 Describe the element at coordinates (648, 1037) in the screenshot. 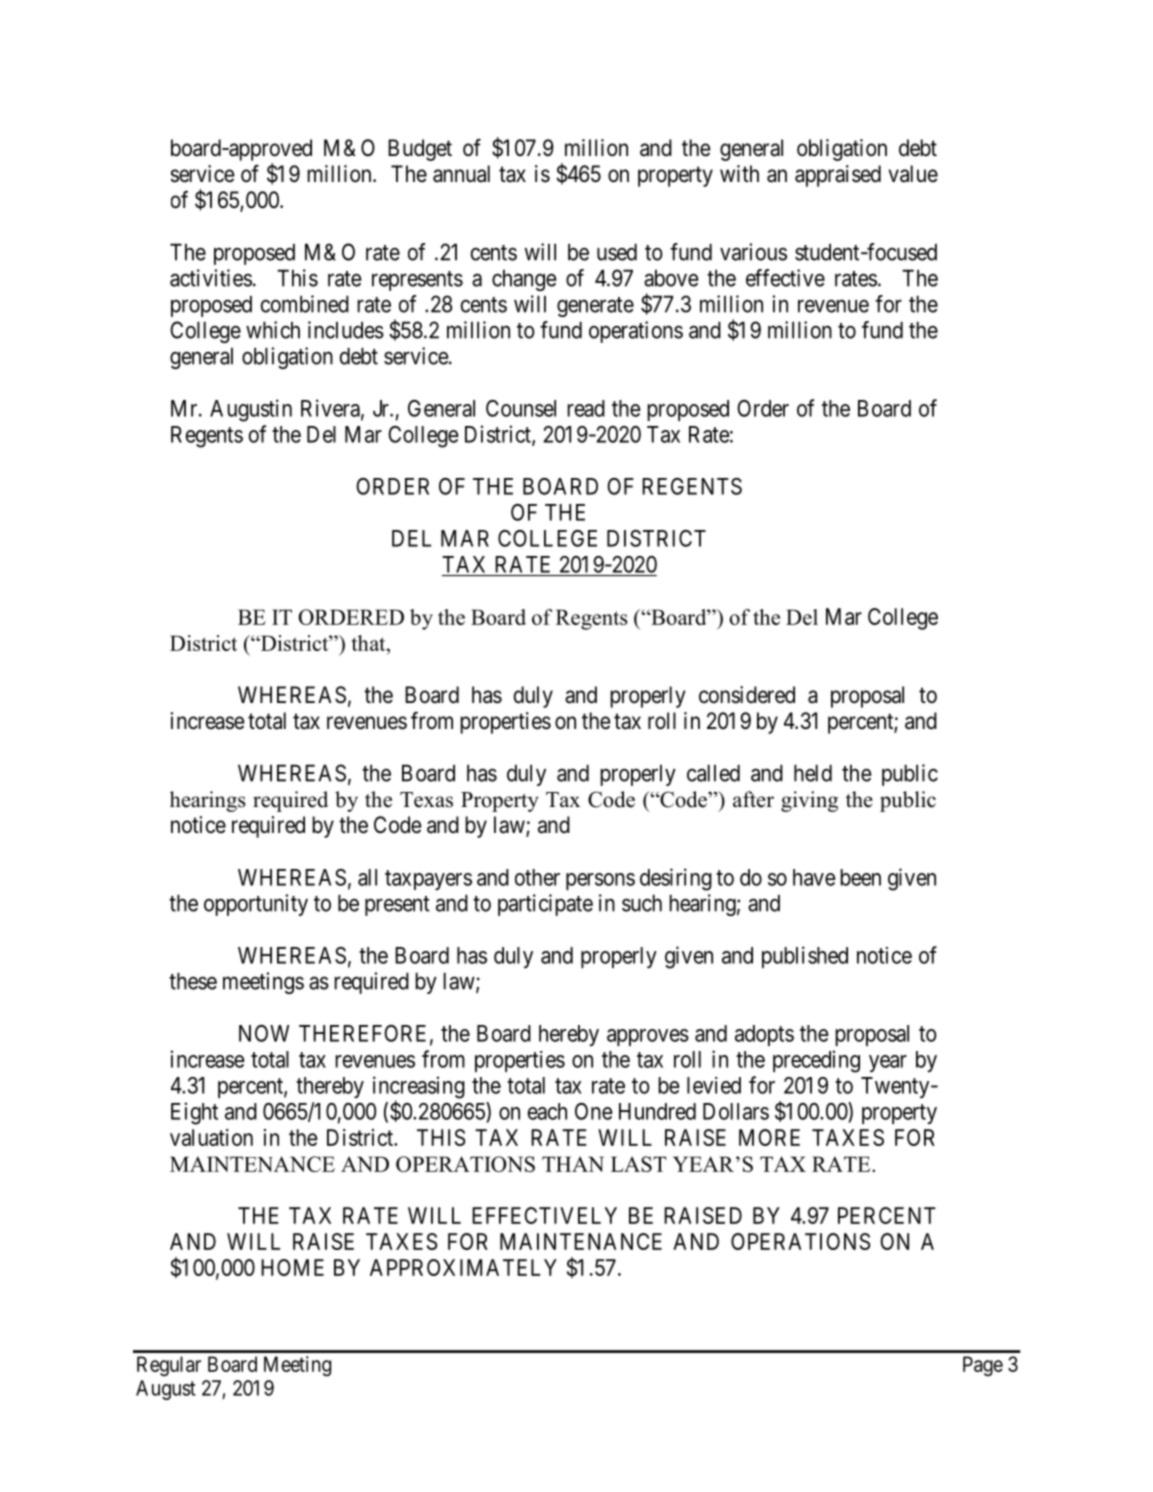

I see `approves` at that location.
